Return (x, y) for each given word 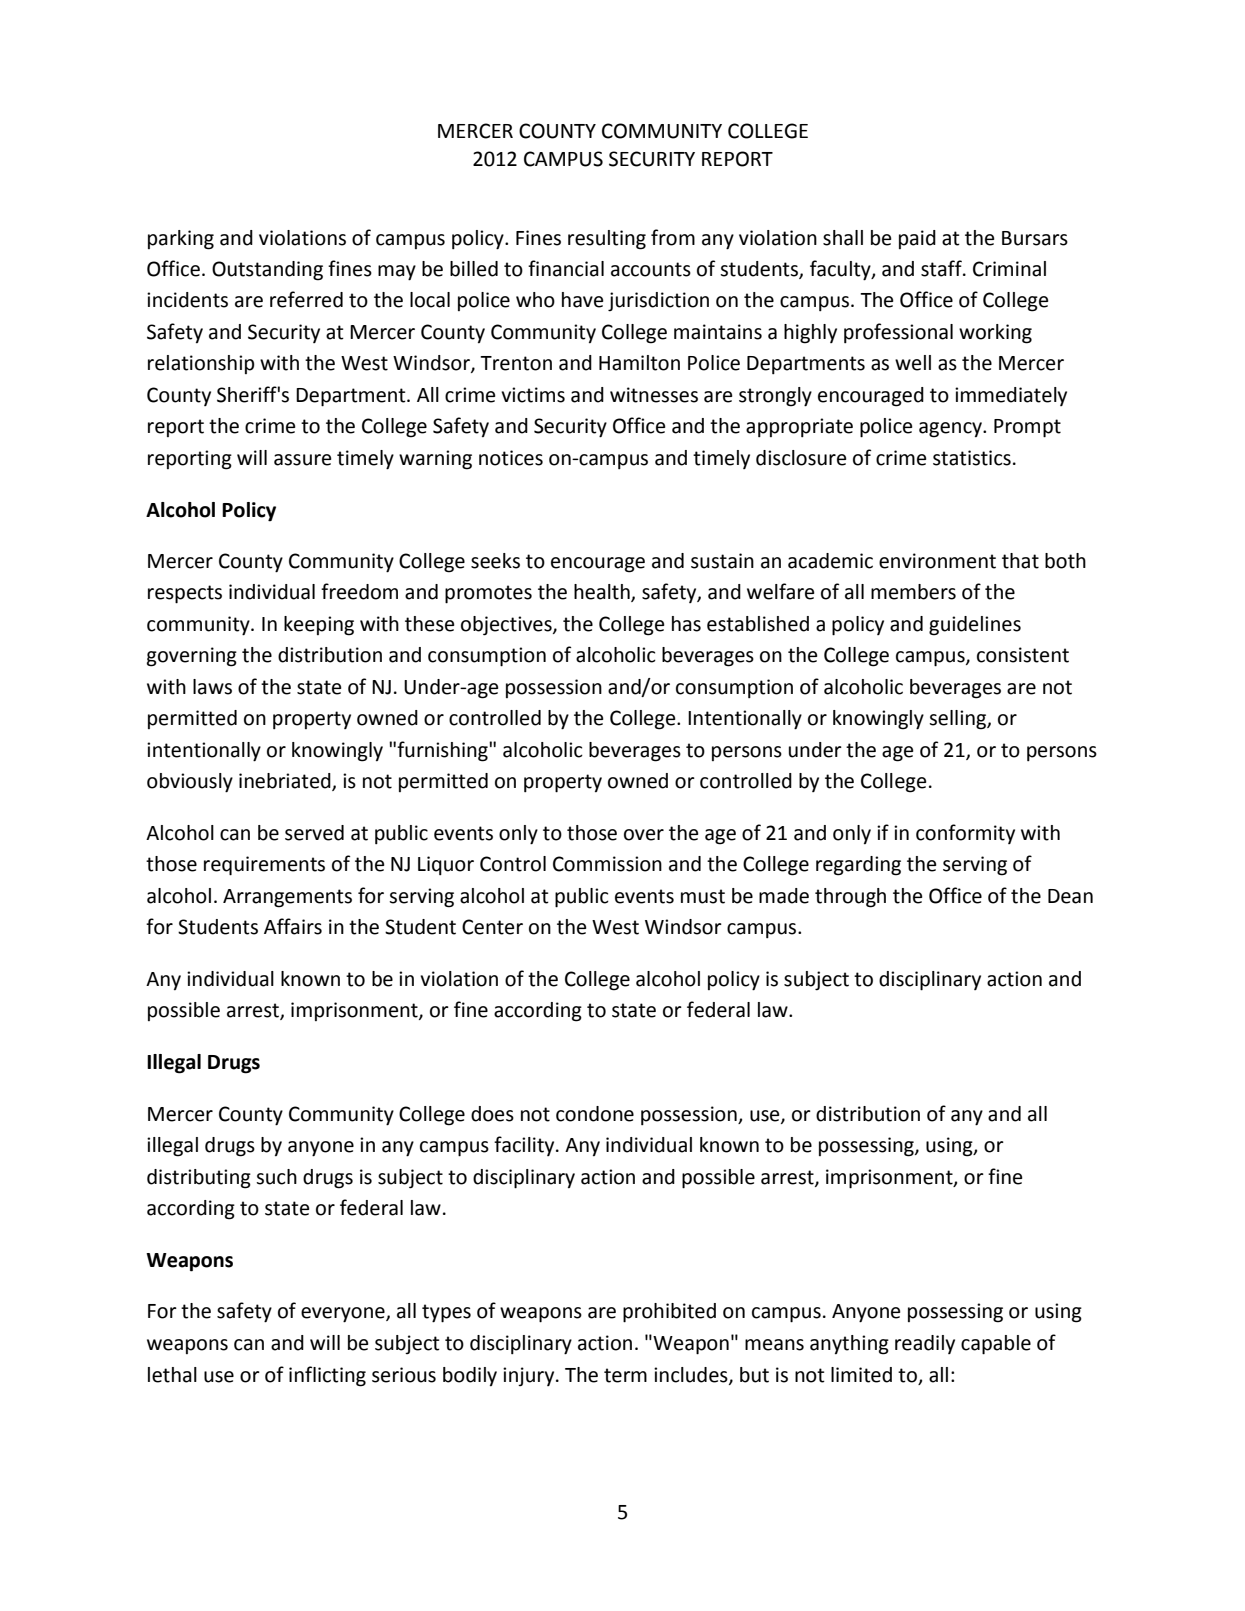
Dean (1070, 896)
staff (942, 268)
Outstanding (267, 271)
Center (492, 927)
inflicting (327, 1376)
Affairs (293, 926)
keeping (319, 626)
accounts (651, 269)
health (603, 593)
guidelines (975, 626)
